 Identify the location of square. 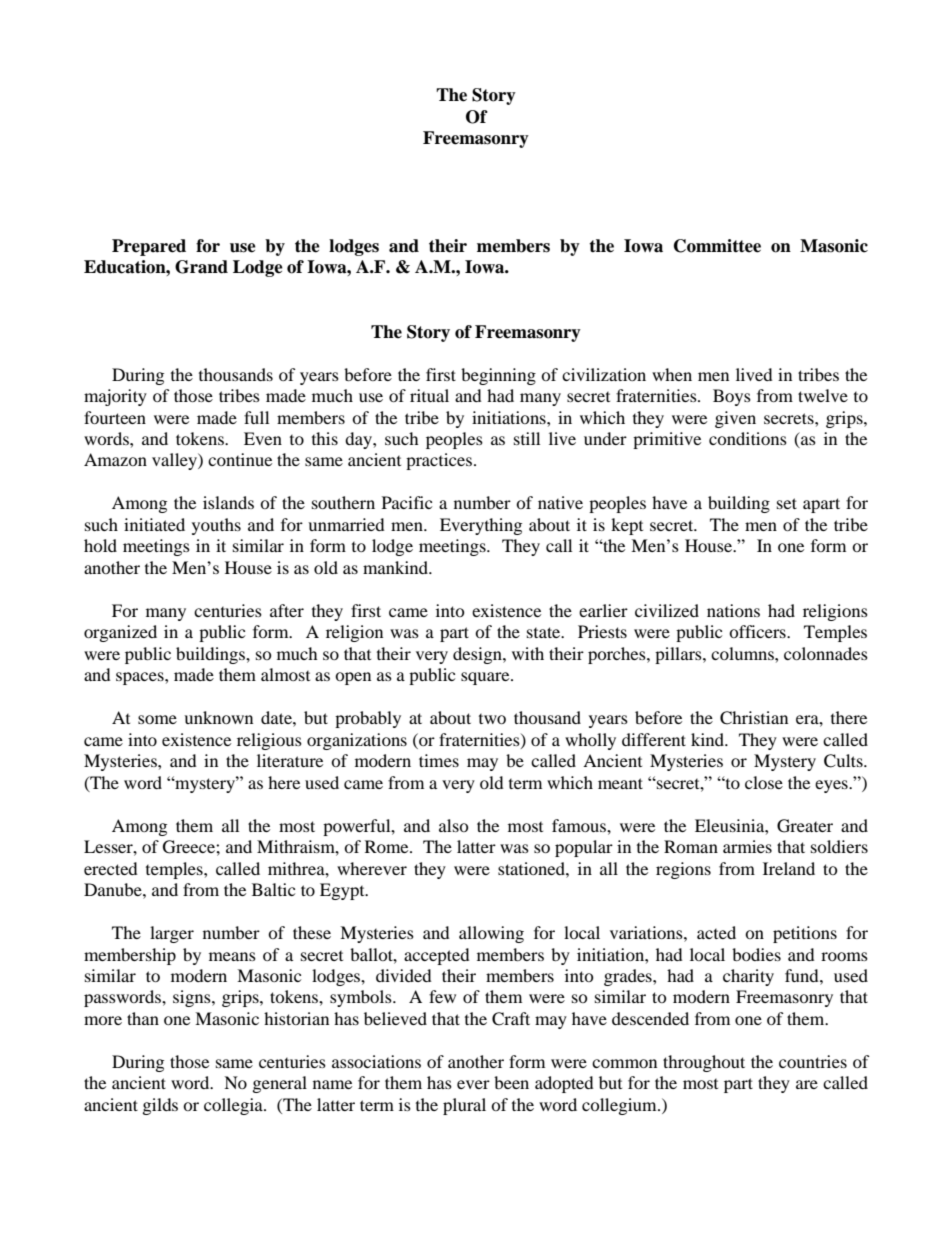
(486, 678).
